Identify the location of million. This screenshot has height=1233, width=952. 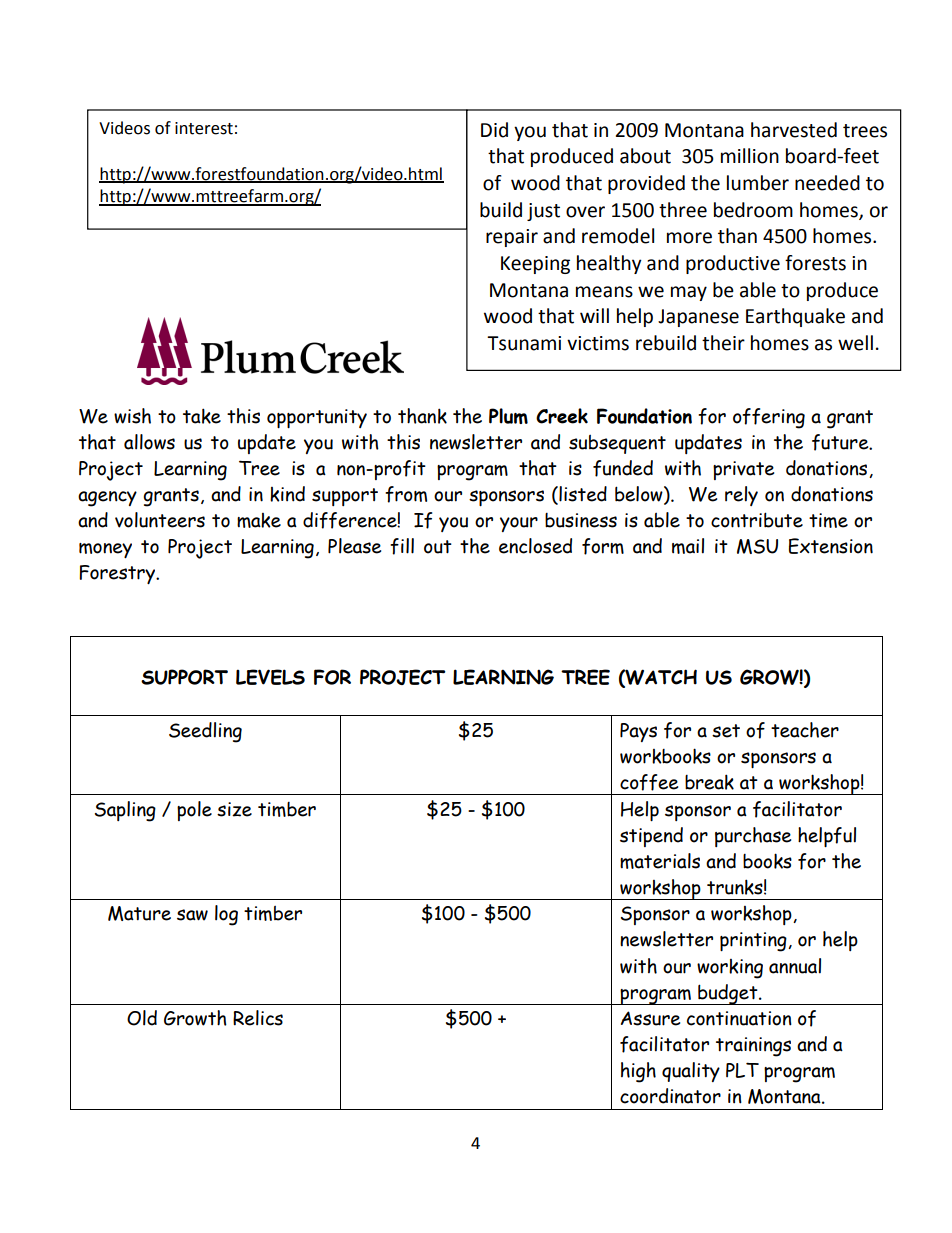
(750, 156).
